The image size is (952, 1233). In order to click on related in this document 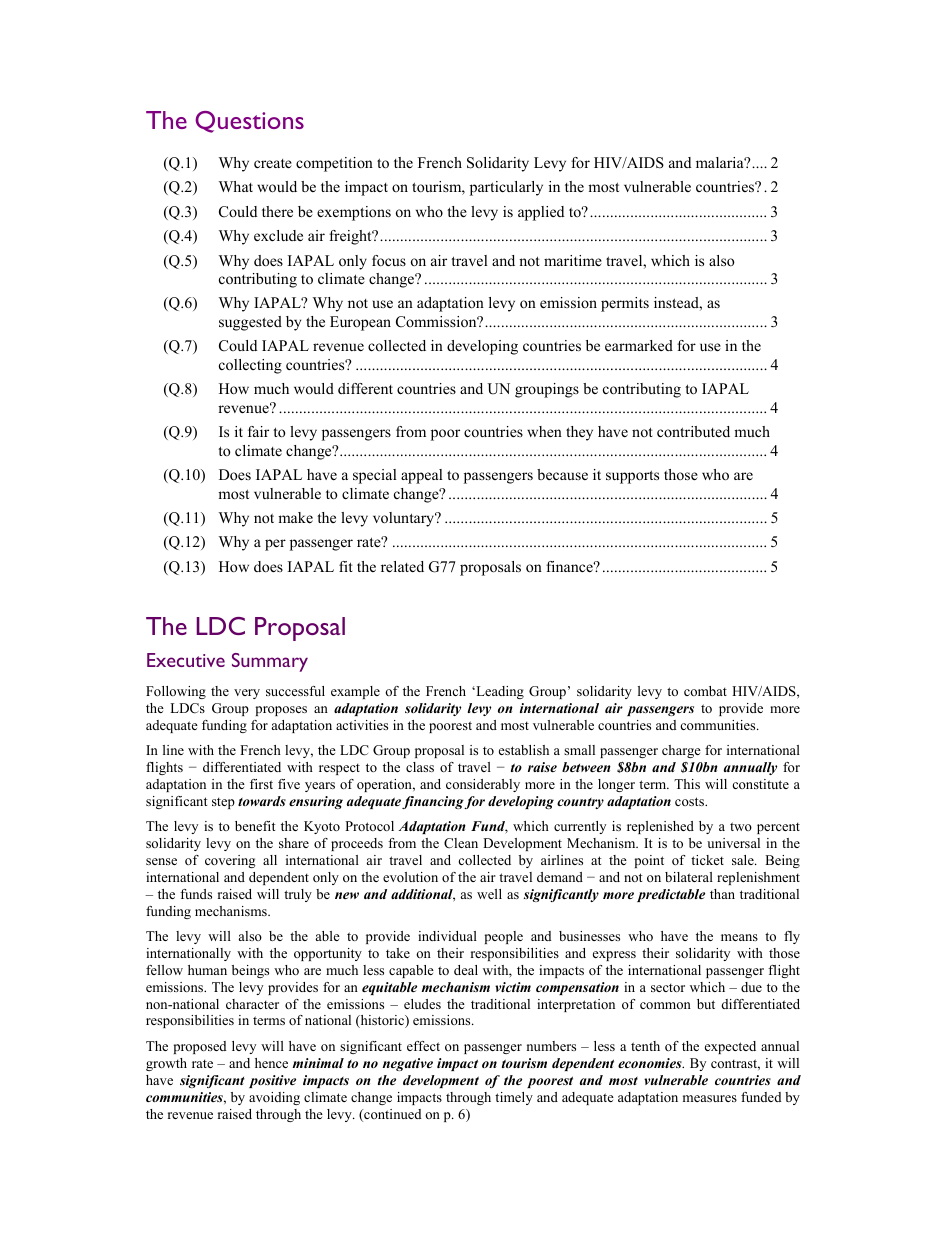, I will do `click(402, 566)`.
